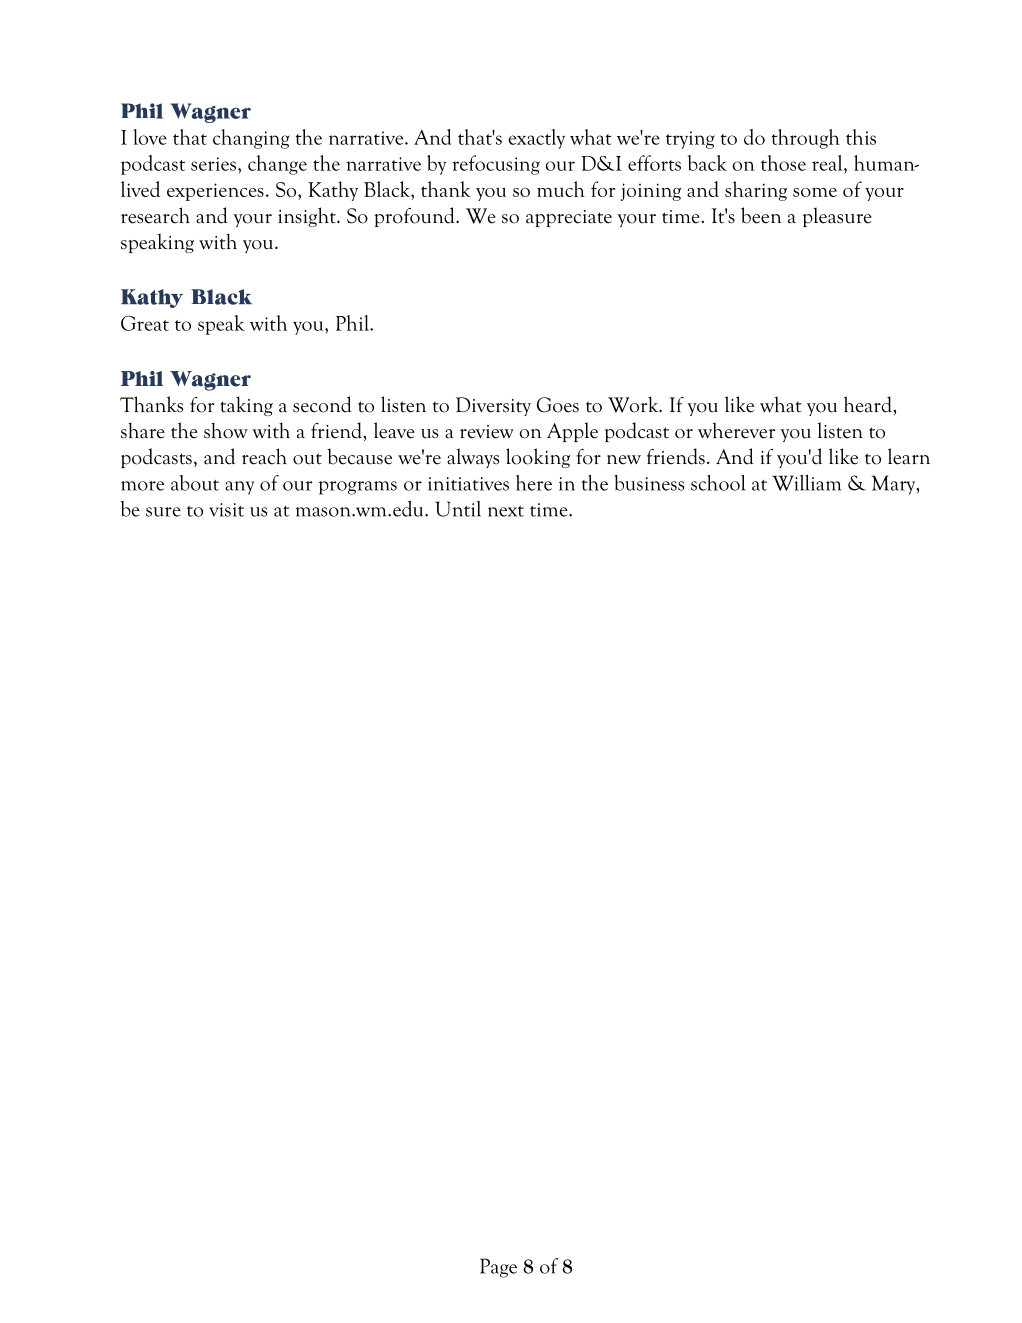  Describe the element at coordinates (649, 483) in the page. I see `business` at that location.
